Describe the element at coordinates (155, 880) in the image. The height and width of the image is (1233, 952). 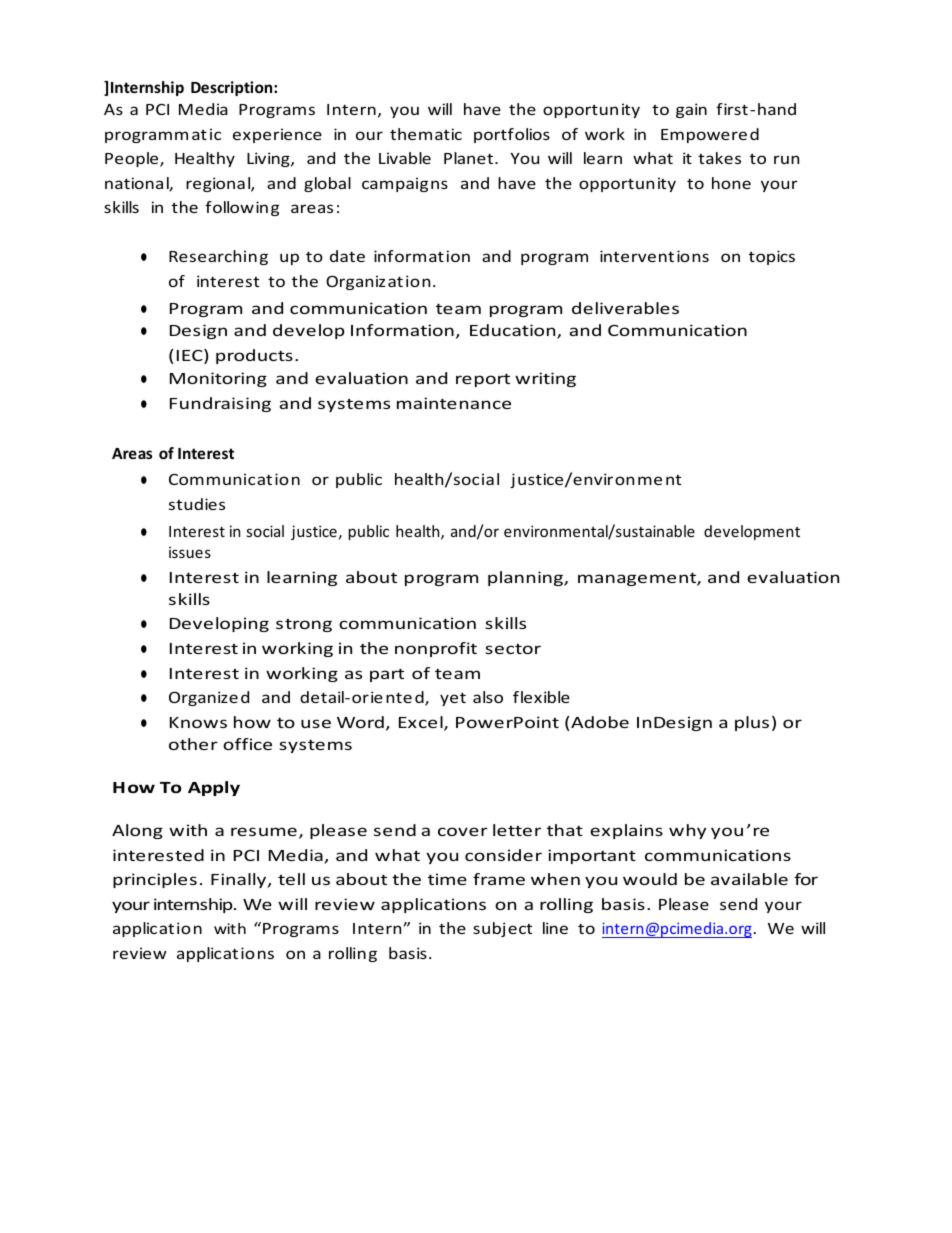
I see `principles` at that location.
